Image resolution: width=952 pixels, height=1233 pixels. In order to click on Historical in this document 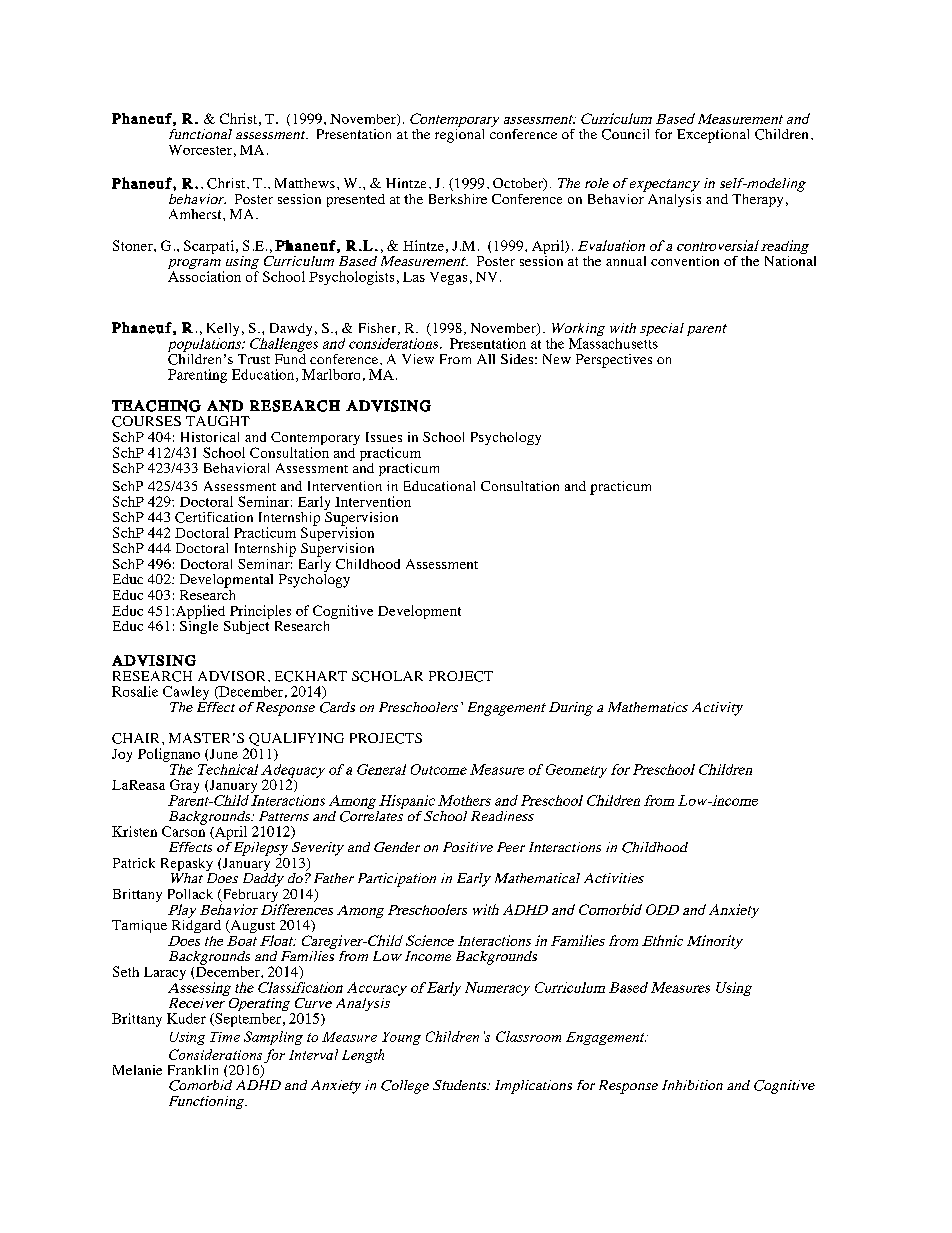, I will do `click(210, 437)`.
